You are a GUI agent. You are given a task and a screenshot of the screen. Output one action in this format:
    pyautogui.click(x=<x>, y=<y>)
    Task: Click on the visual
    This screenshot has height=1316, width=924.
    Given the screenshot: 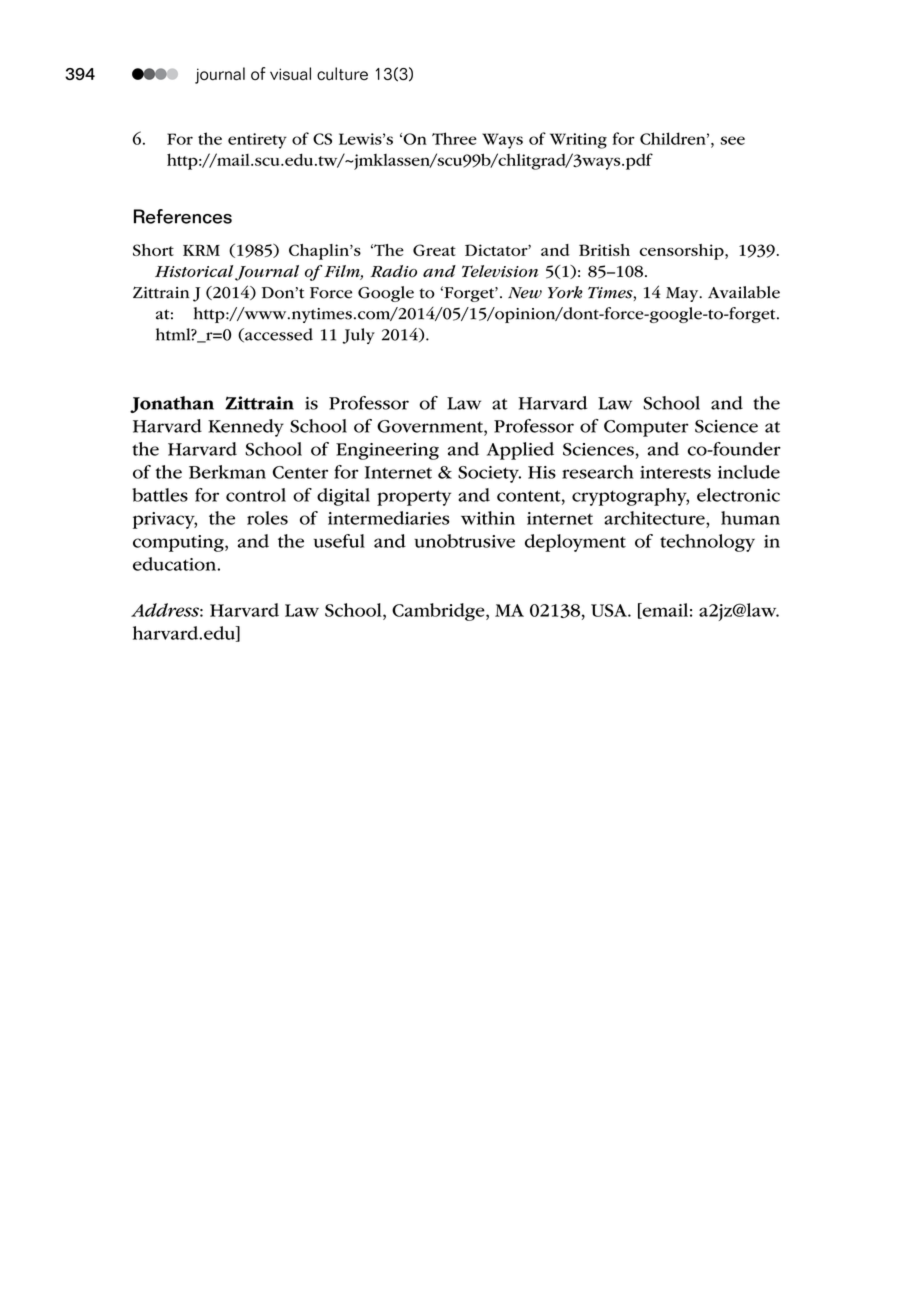 What is the action you would take?
    pyautogui.click(x=290, y=74)
